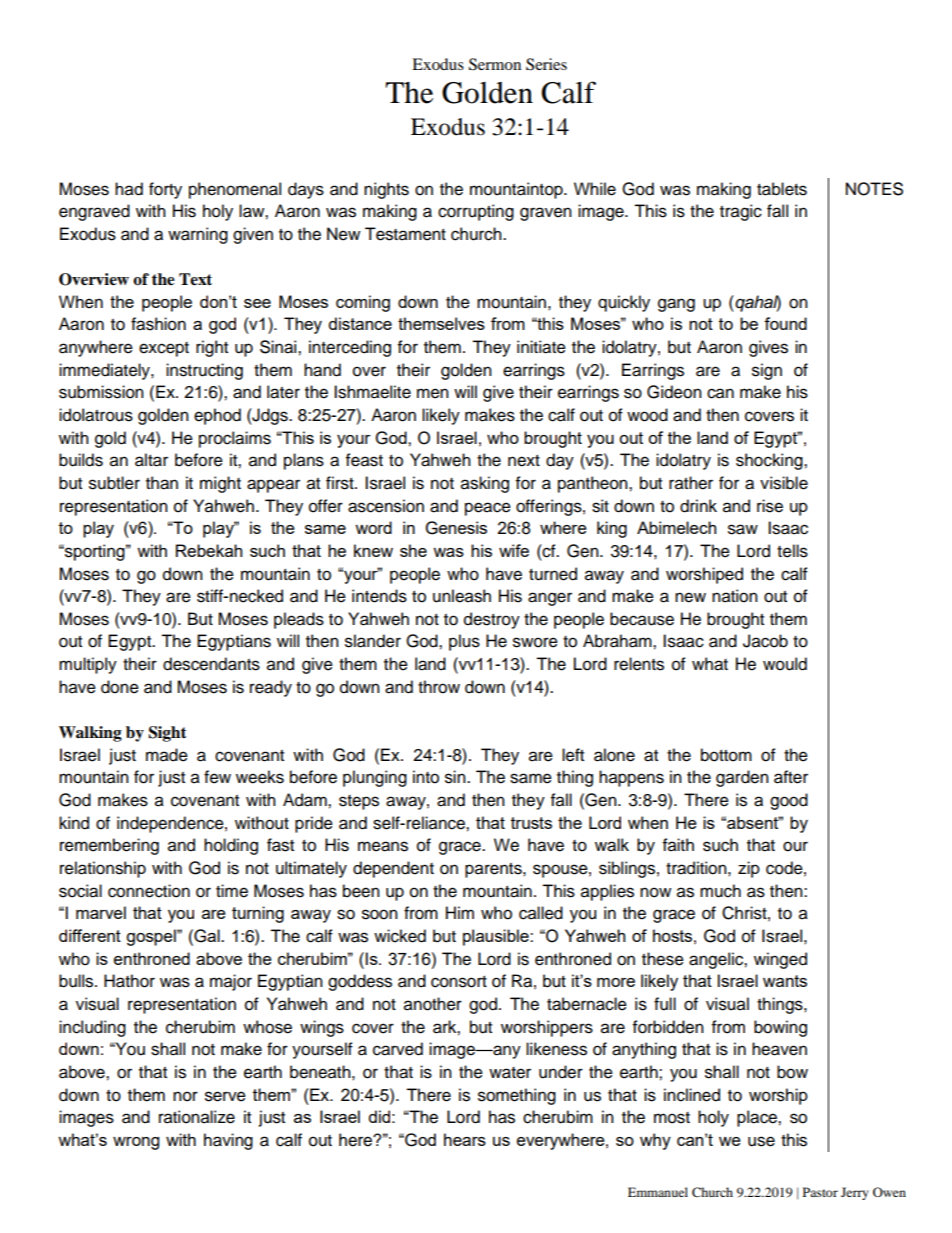 The image size is (952, 1233). I want to click on forty, so click(165, 190).
